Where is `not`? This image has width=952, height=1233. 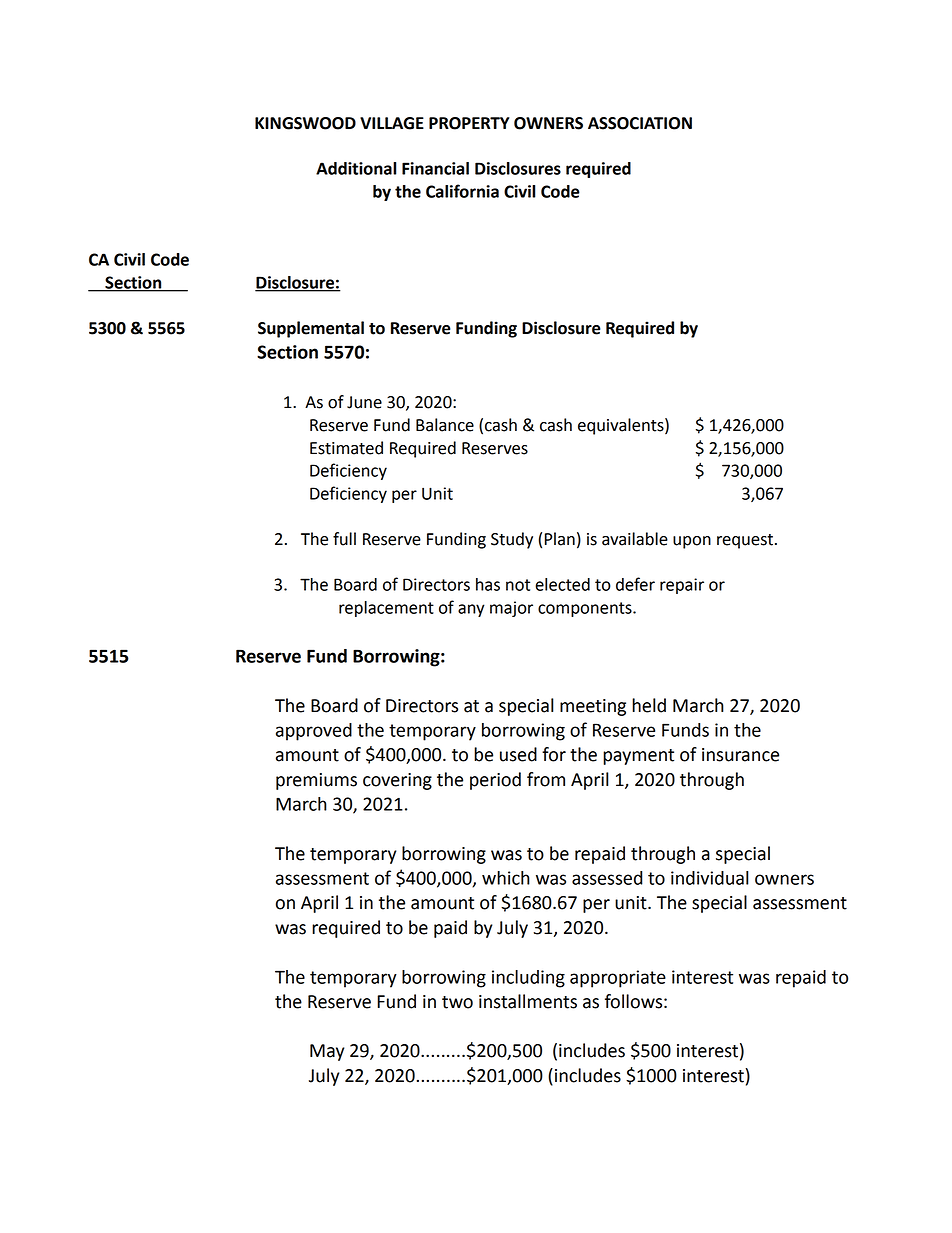
not is located at coordinates (518, 585).
